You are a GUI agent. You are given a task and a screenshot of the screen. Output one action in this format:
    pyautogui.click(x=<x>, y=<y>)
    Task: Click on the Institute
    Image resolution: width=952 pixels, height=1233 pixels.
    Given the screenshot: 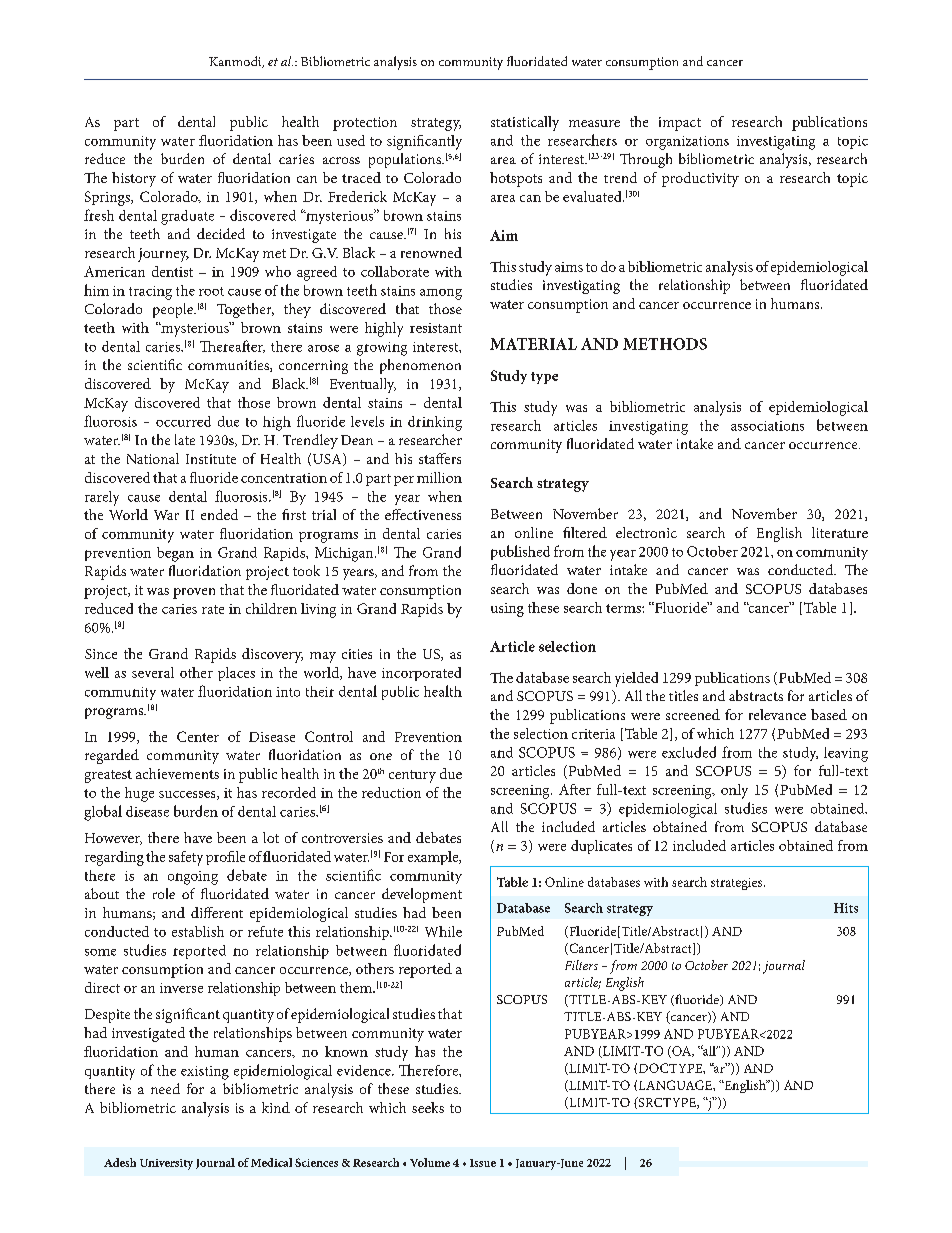 What is the action you would take?
    pyautogui.click(x=211, y=459)
